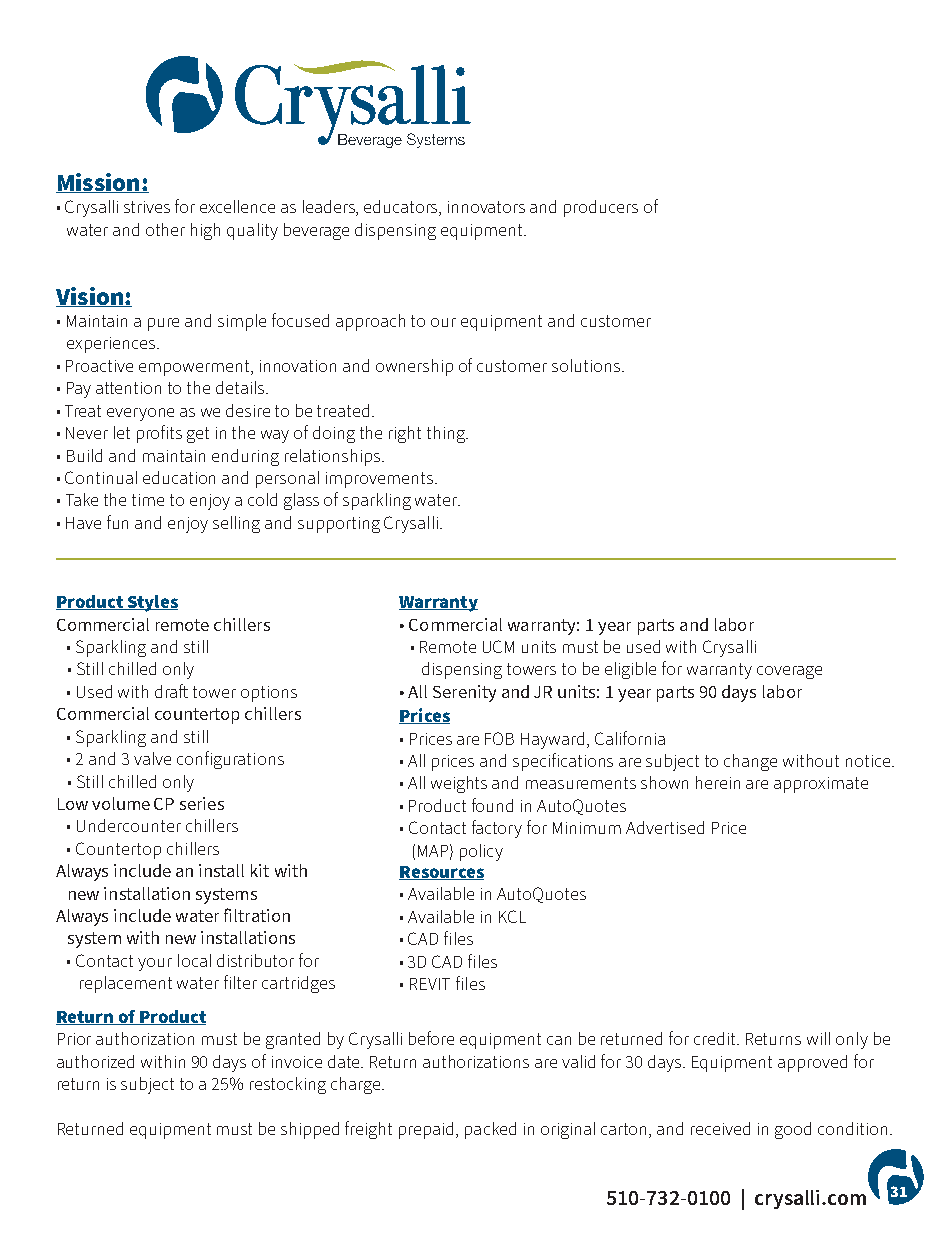 Image resolution: width=952 pixels, height=1233 pixels. Describe the element at coordinates (490, 1130) in the document. I see `packed` at that location.
